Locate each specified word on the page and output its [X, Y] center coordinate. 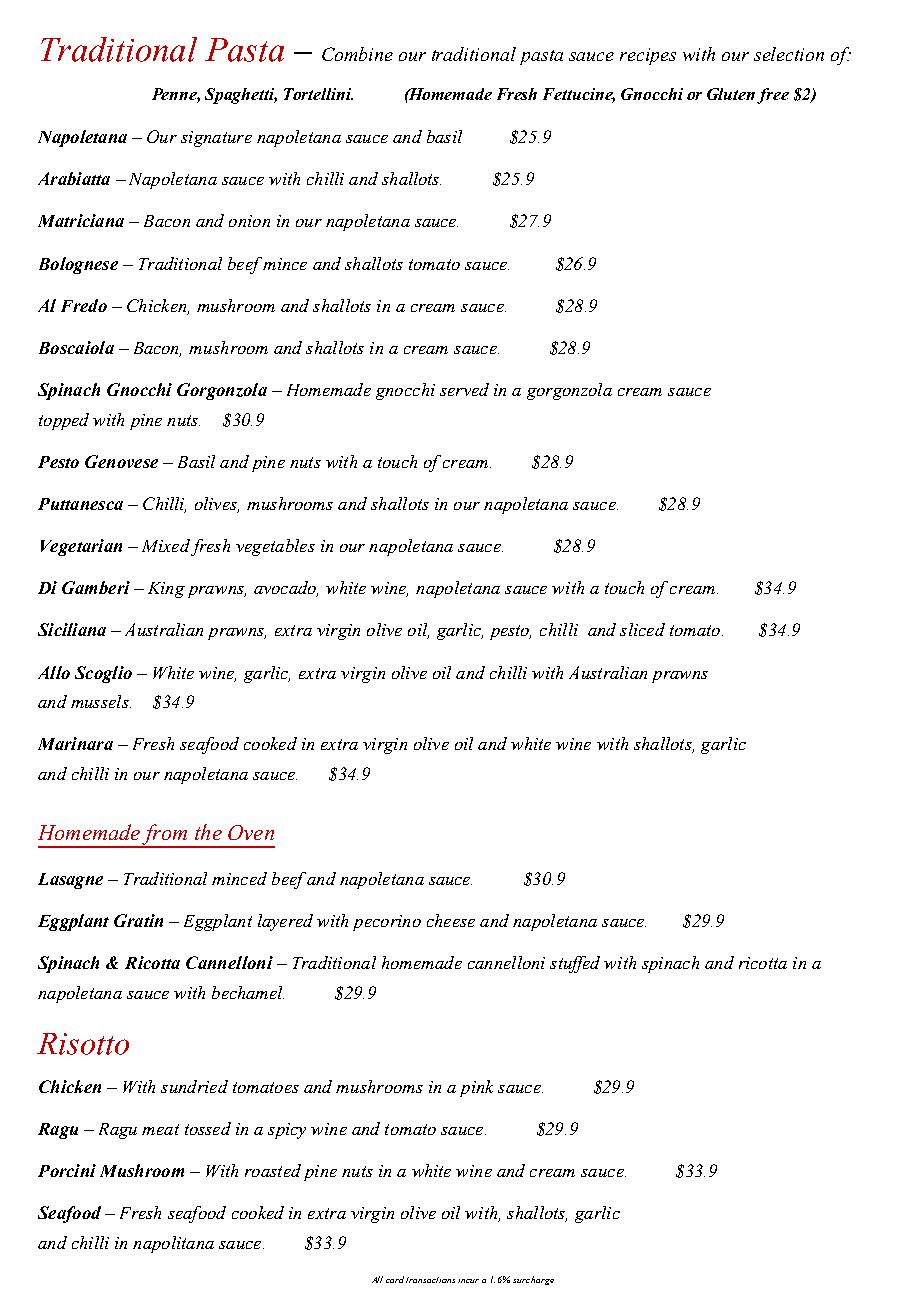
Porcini [67, 1170]
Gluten [731, 94]
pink [476, 1088]
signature [216, 139]
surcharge [533, 1280]
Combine [357, 54]
